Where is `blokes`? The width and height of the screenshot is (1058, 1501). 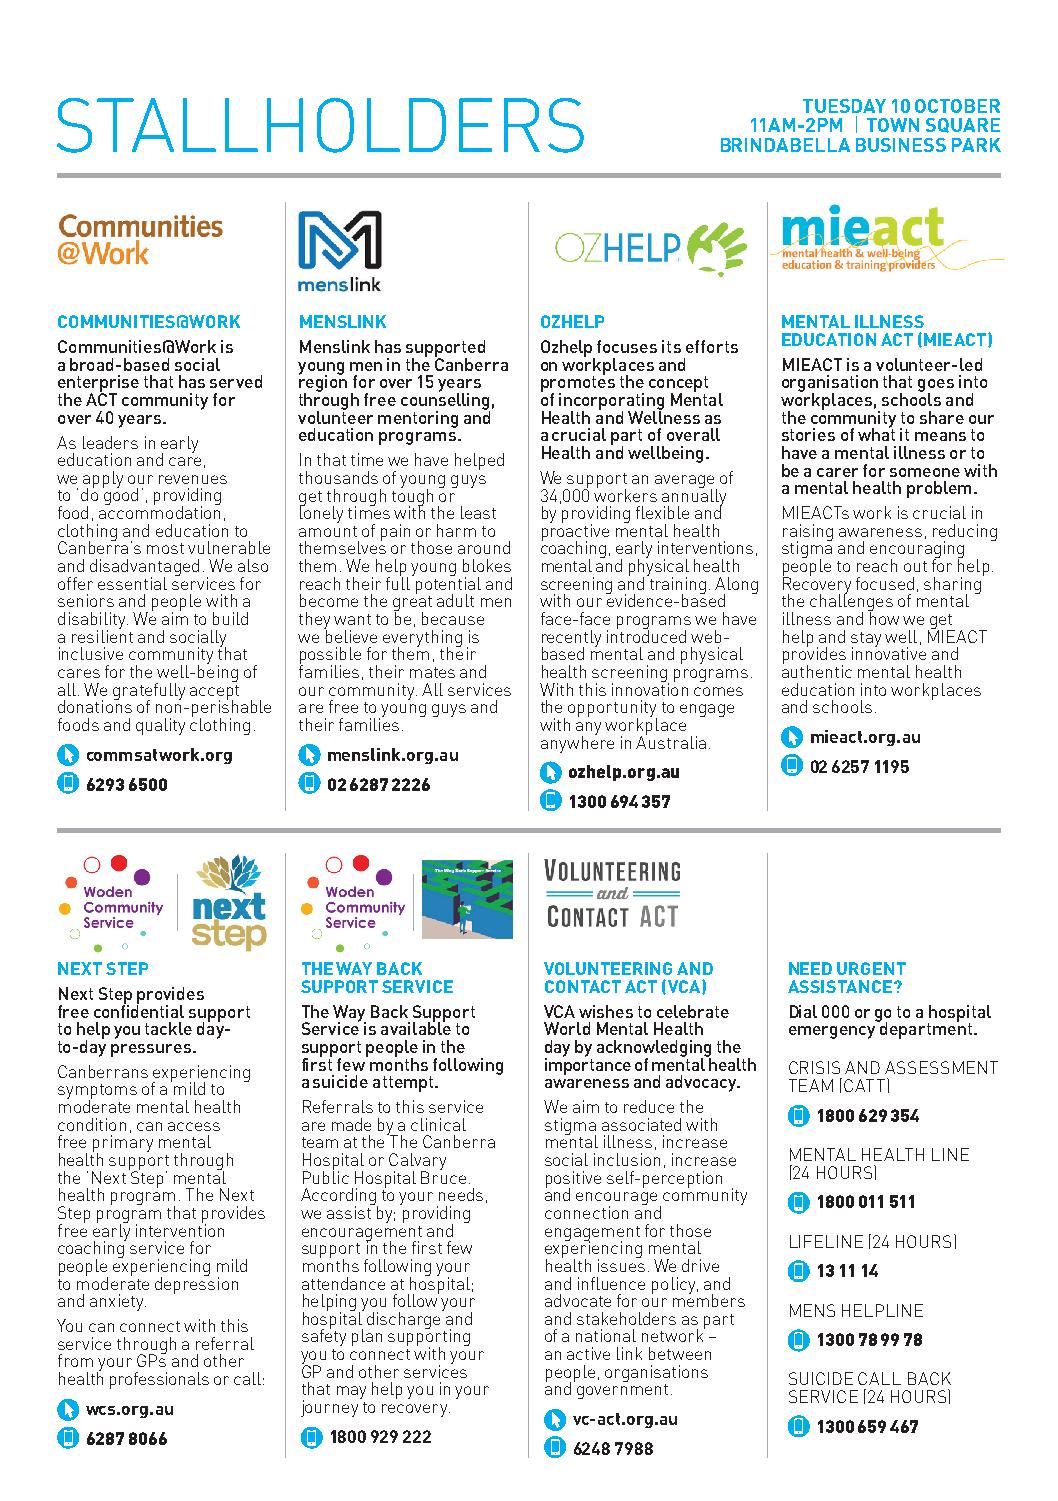
blokes is located at coordinates (487, 565).
